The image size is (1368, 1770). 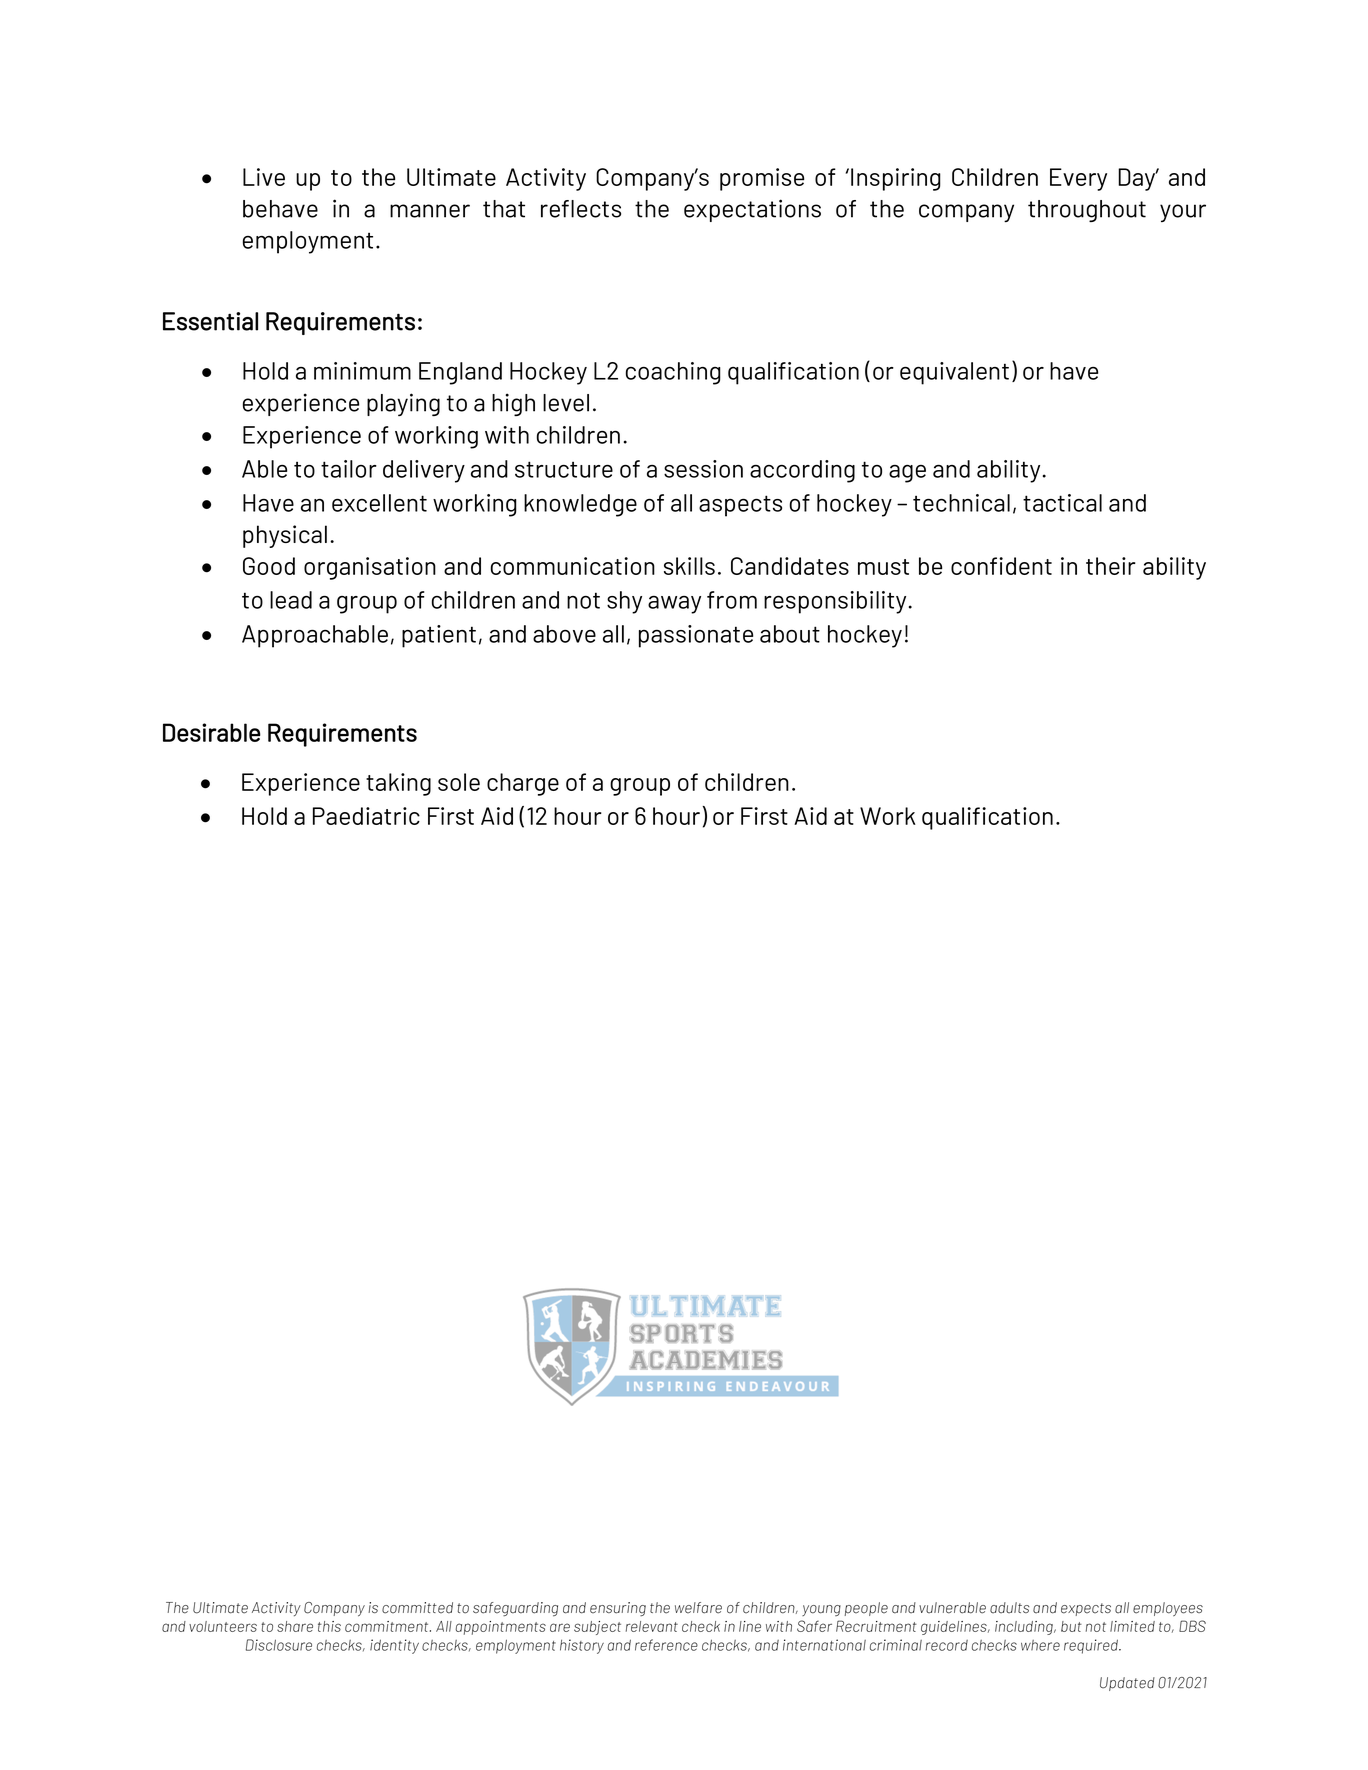 What do you see at coordinates (1111, 566) in the screenshot?
I see `their` at bounding box center [1111, 566].
